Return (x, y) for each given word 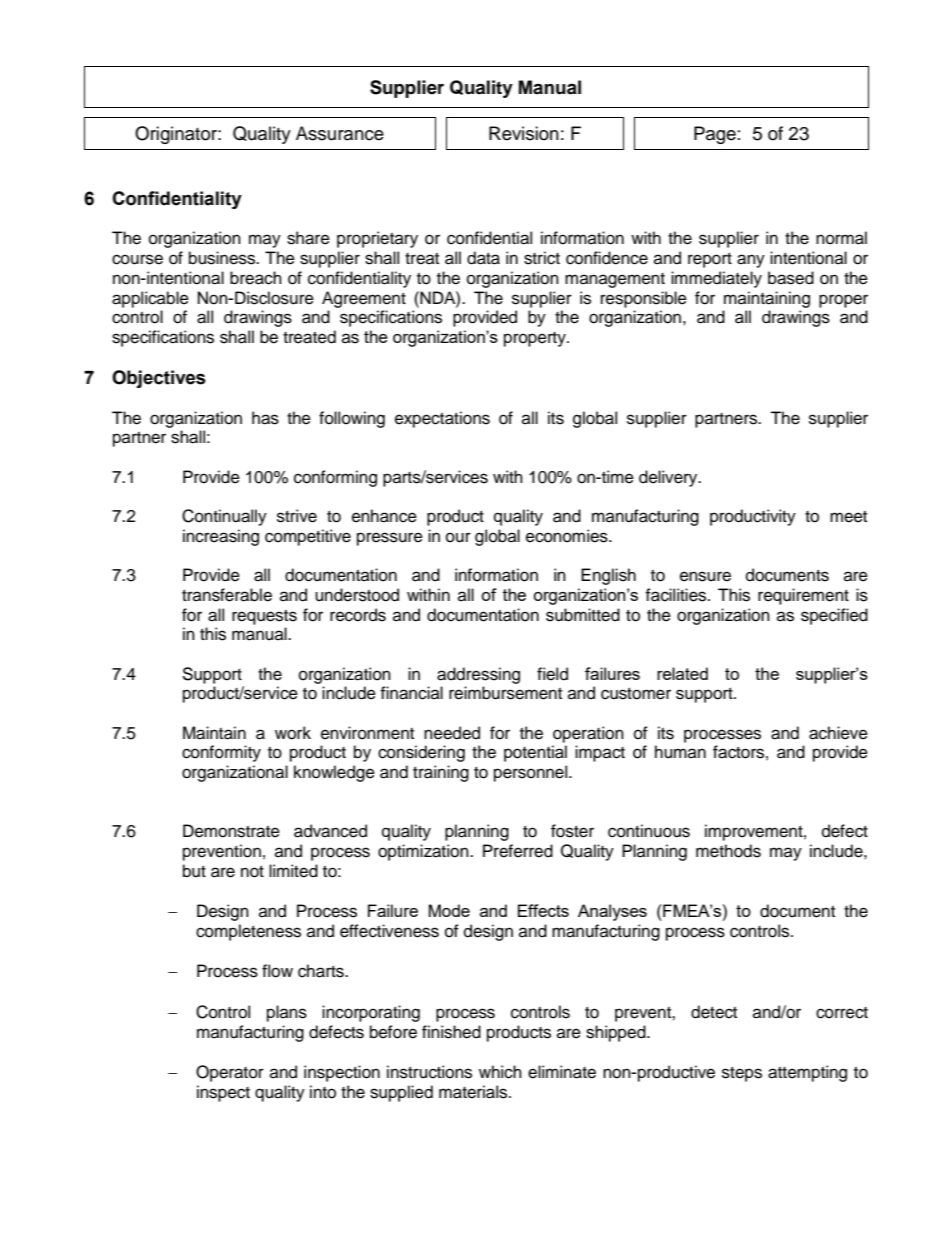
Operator (230, 1073)
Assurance (340, 133)
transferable (227, 595)
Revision (524, 133)
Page (715, 135)
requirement (803, 596)
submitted (583, 615)
